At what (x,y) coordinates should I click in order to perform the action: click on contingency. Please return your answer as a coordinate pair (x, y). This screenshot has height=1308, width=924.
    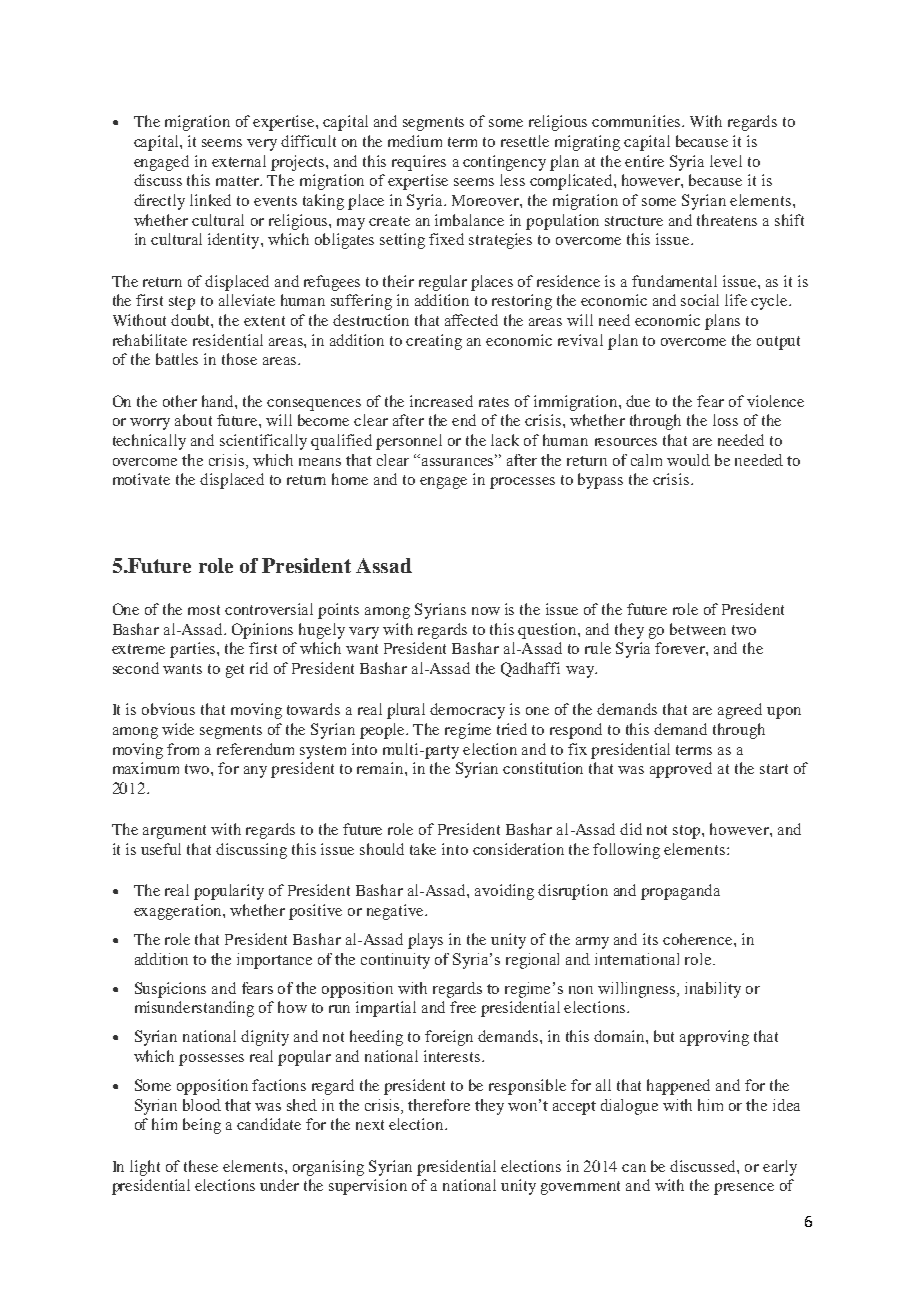
    Looking at the image, I should click on (504, 163).
